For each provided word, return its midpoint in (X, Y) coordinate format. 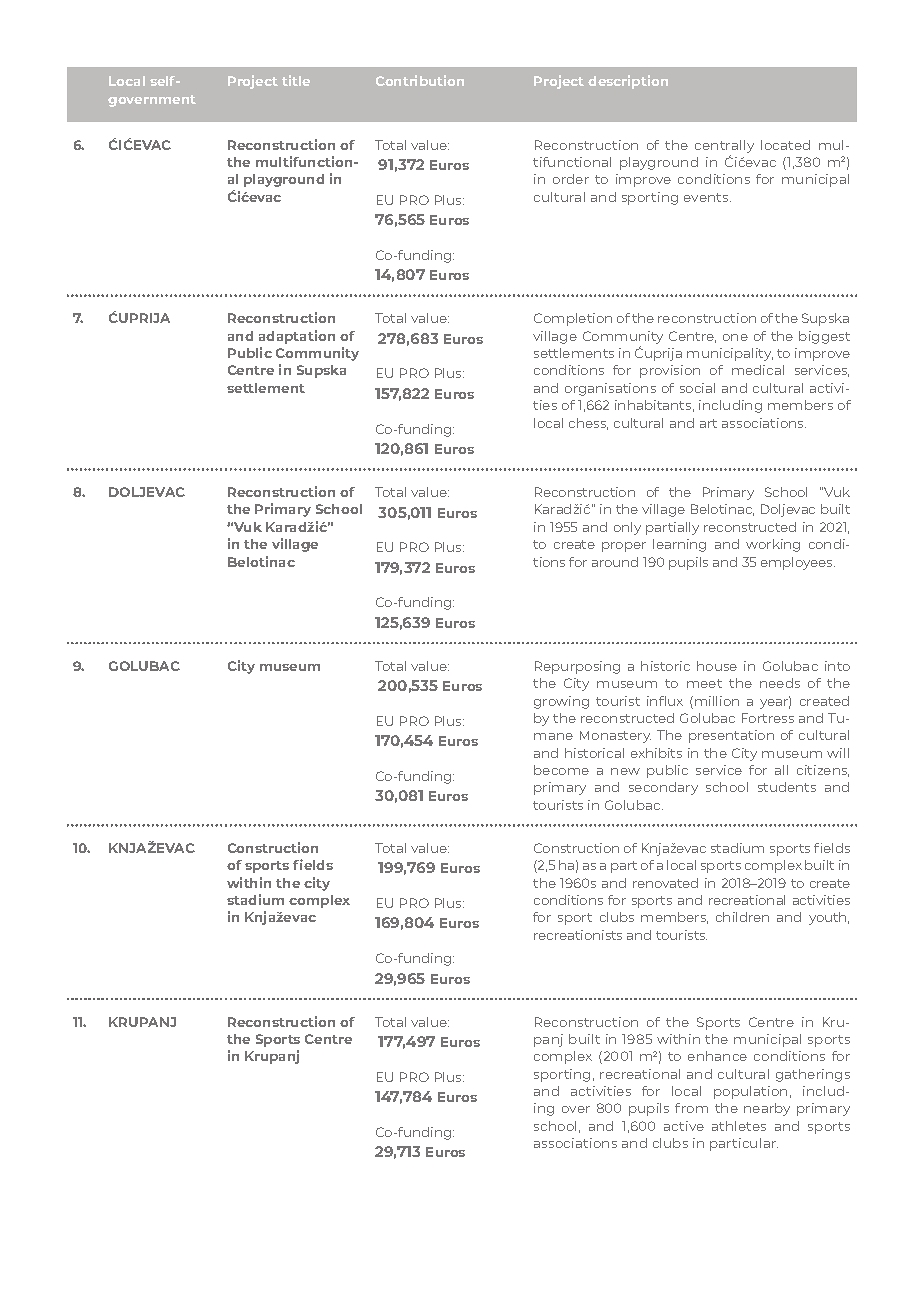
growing (561, 702)
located (785, 145)
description (628, 82)
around (615, 562)
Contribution (420, 80)
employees (798, 563)
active (684, 1126)
